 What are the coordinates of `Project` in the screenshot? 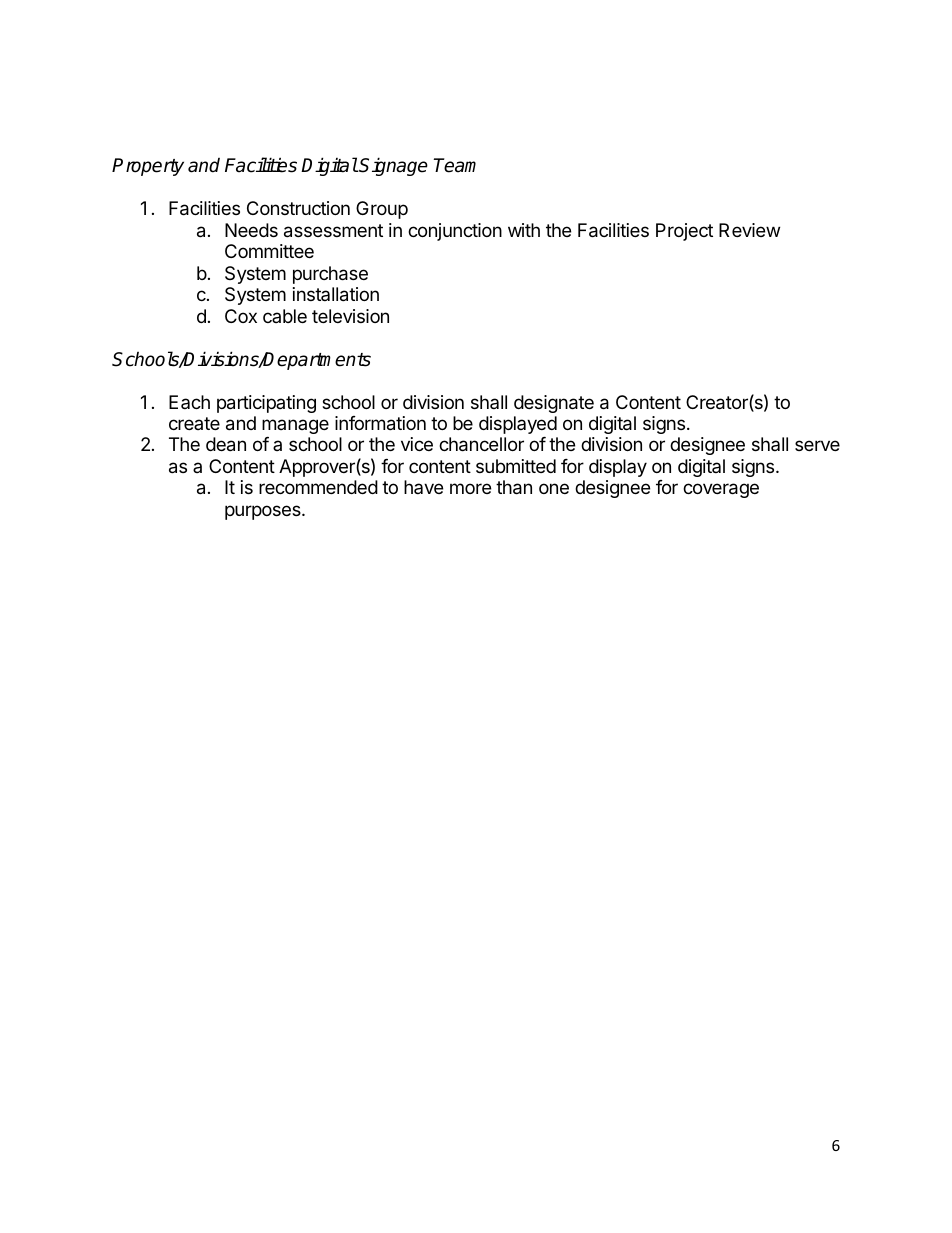 It's located at (684, 232).
